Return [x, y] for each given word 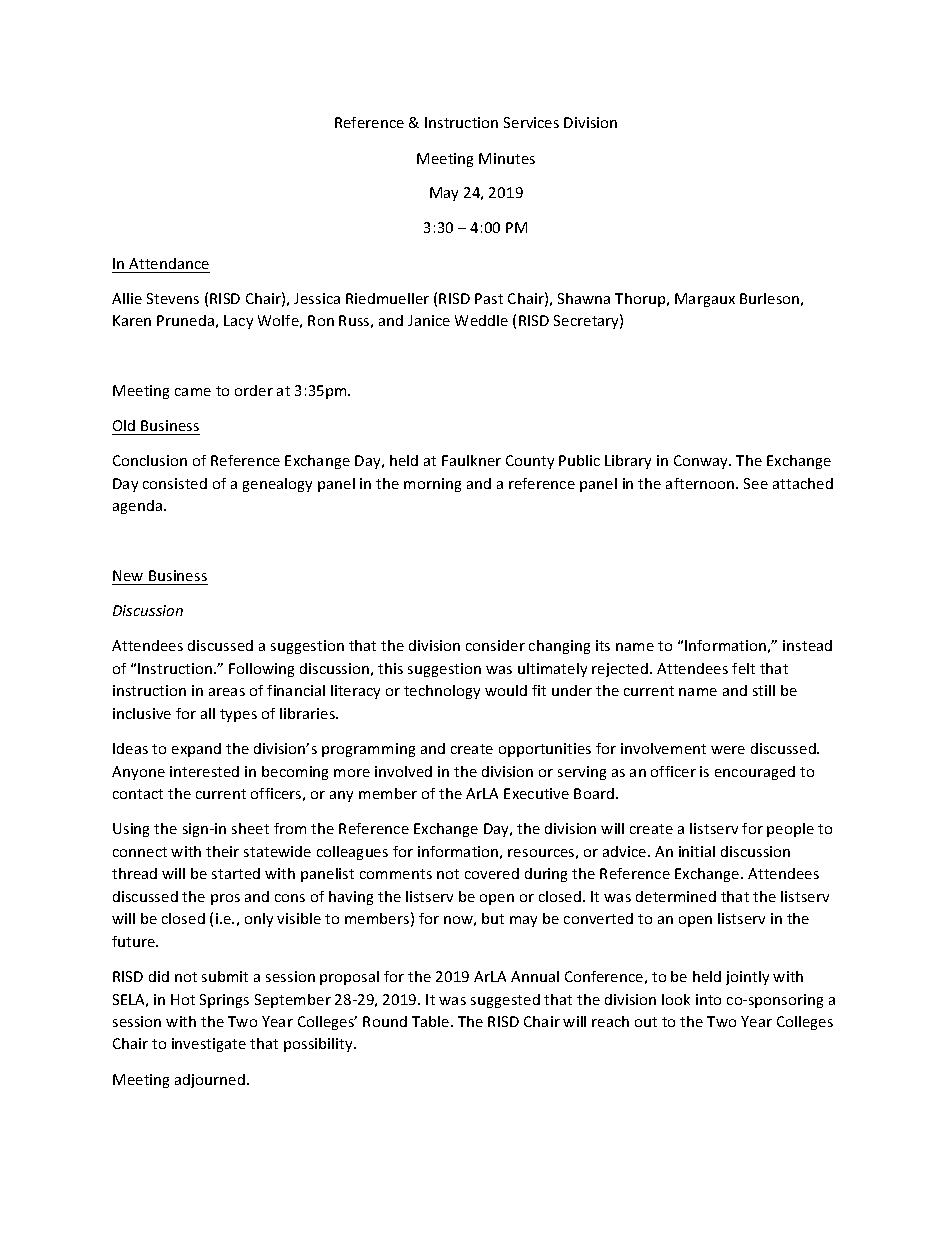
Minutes [507, 158]
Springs [224, 1001]
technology [442, 692]
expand [196, 750]
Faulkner [471, 460]
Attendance [169, 263]
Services [531, 122]
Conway [702, 462]
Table [432, 1021]
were [728, 750]
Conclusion [150, 460]
